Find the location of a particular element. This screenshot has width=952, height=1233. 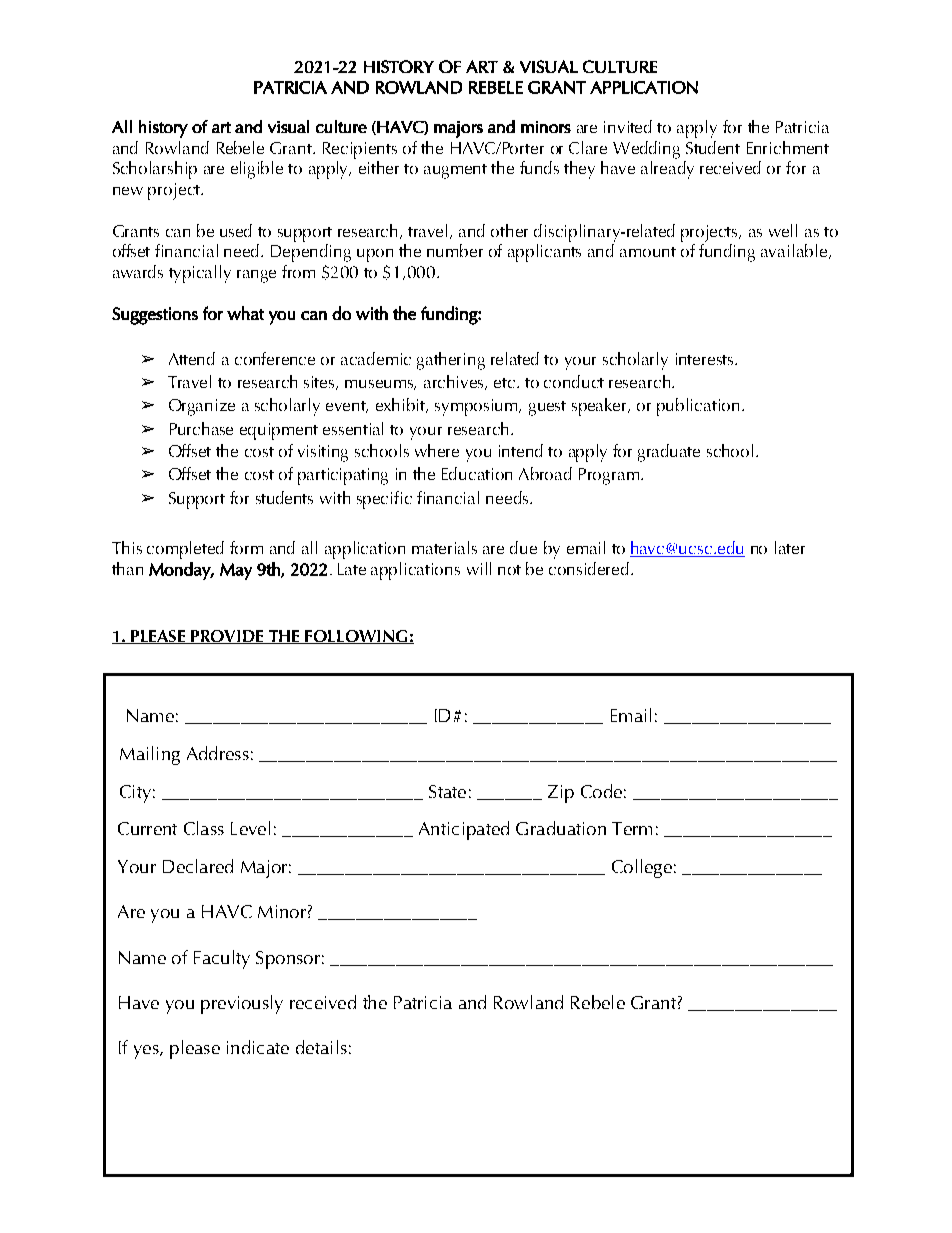

Code is located at coordinates (601, 791).
